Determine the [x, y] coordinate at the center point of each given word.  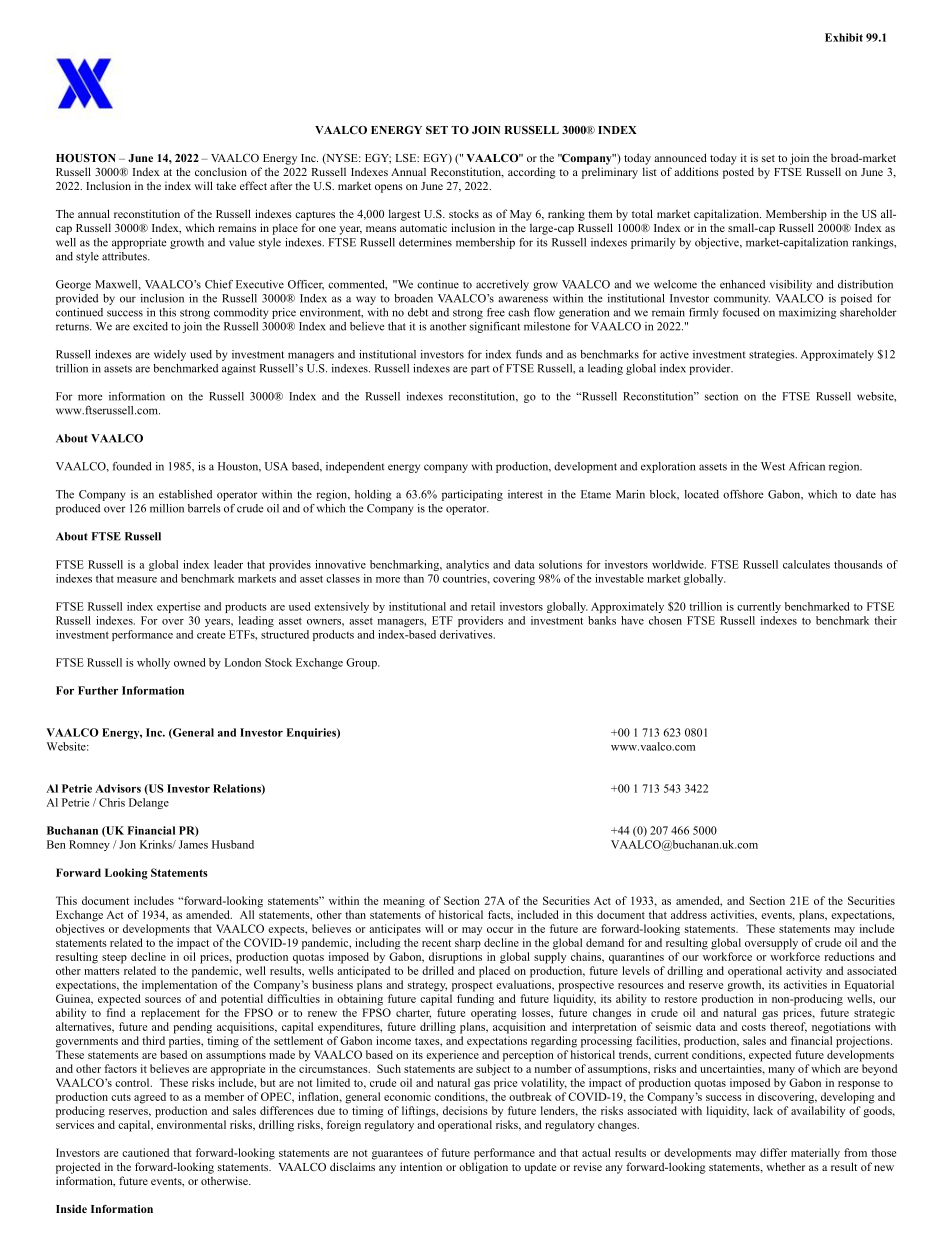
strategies [773, 355]
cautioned [145, 1152]
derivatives [467, 634]
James [193, 844]
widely [170, 355]
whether [785, 1166]
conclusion [221, 171]
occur [500, 930]
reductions [849, 956]
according [532, 173]
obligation [483, 1168]
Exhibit [844, 37]
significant [495, 327]
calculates [806, 564]
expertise [178, 607]
